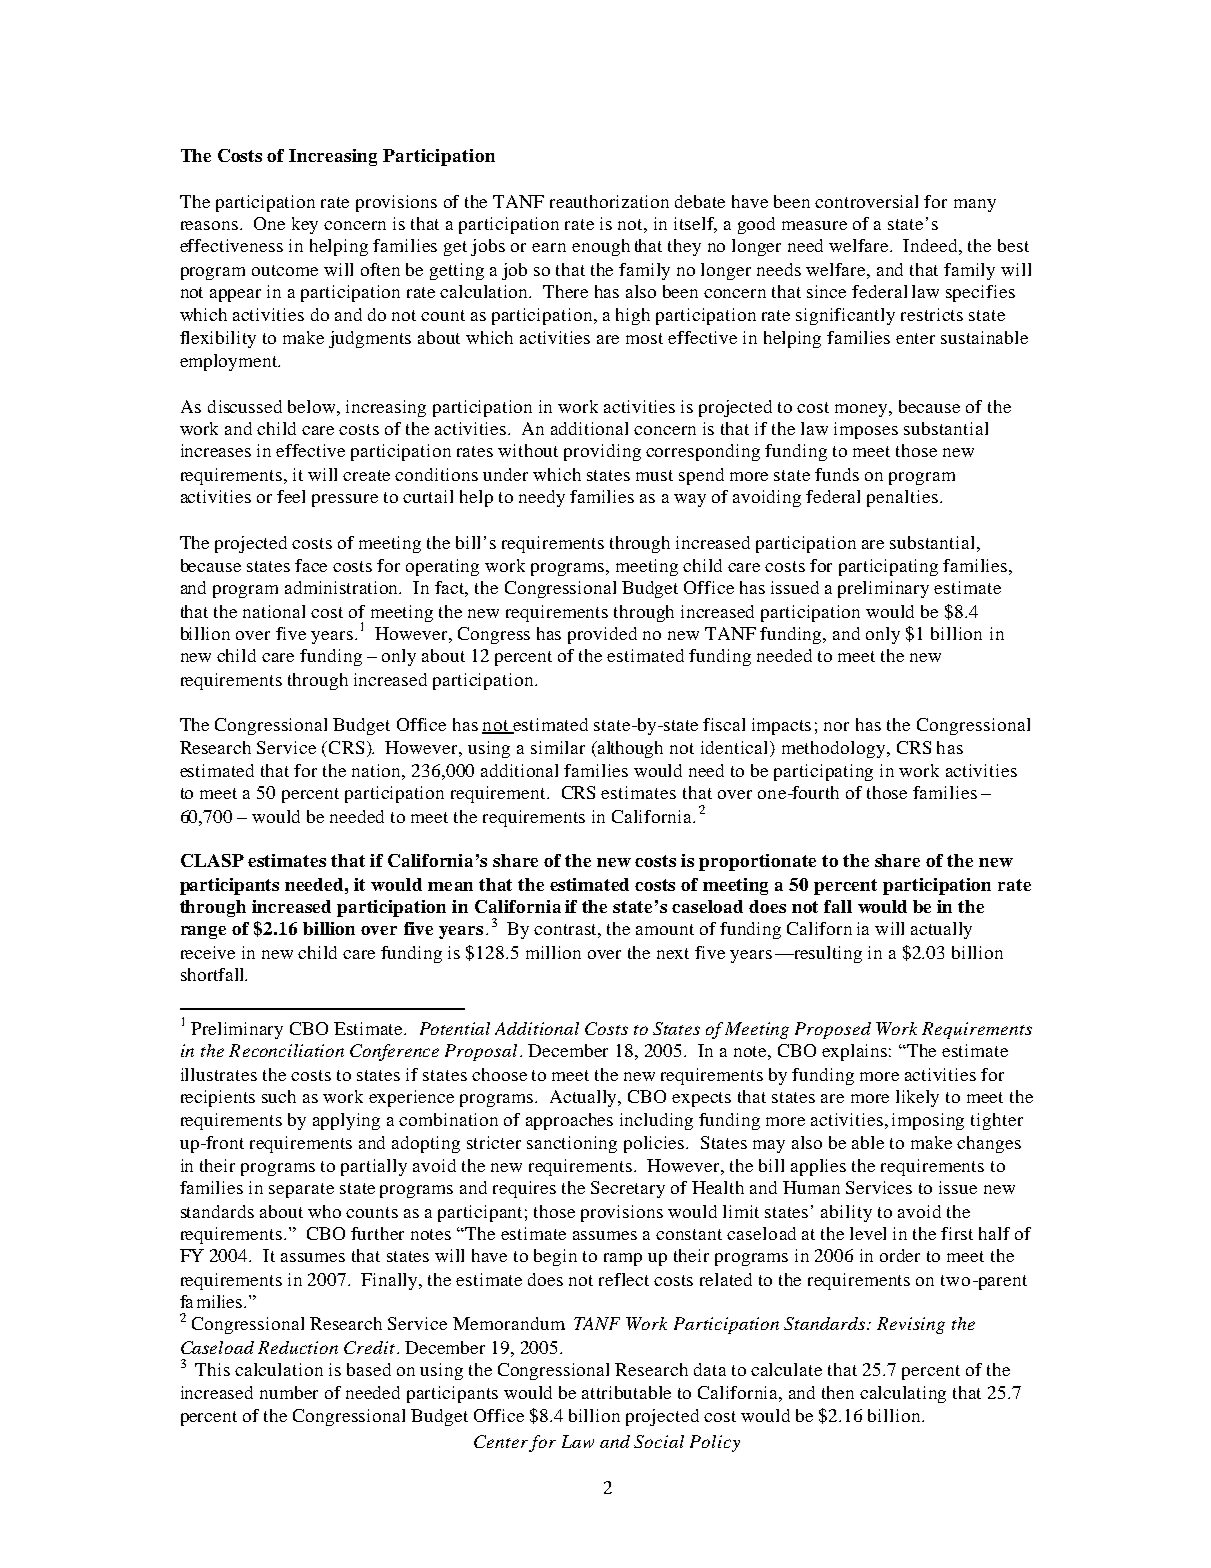 Image resolution: width=1211 pixels, height=1568 pixels. I want to click on Social, so click(659, 1441).
